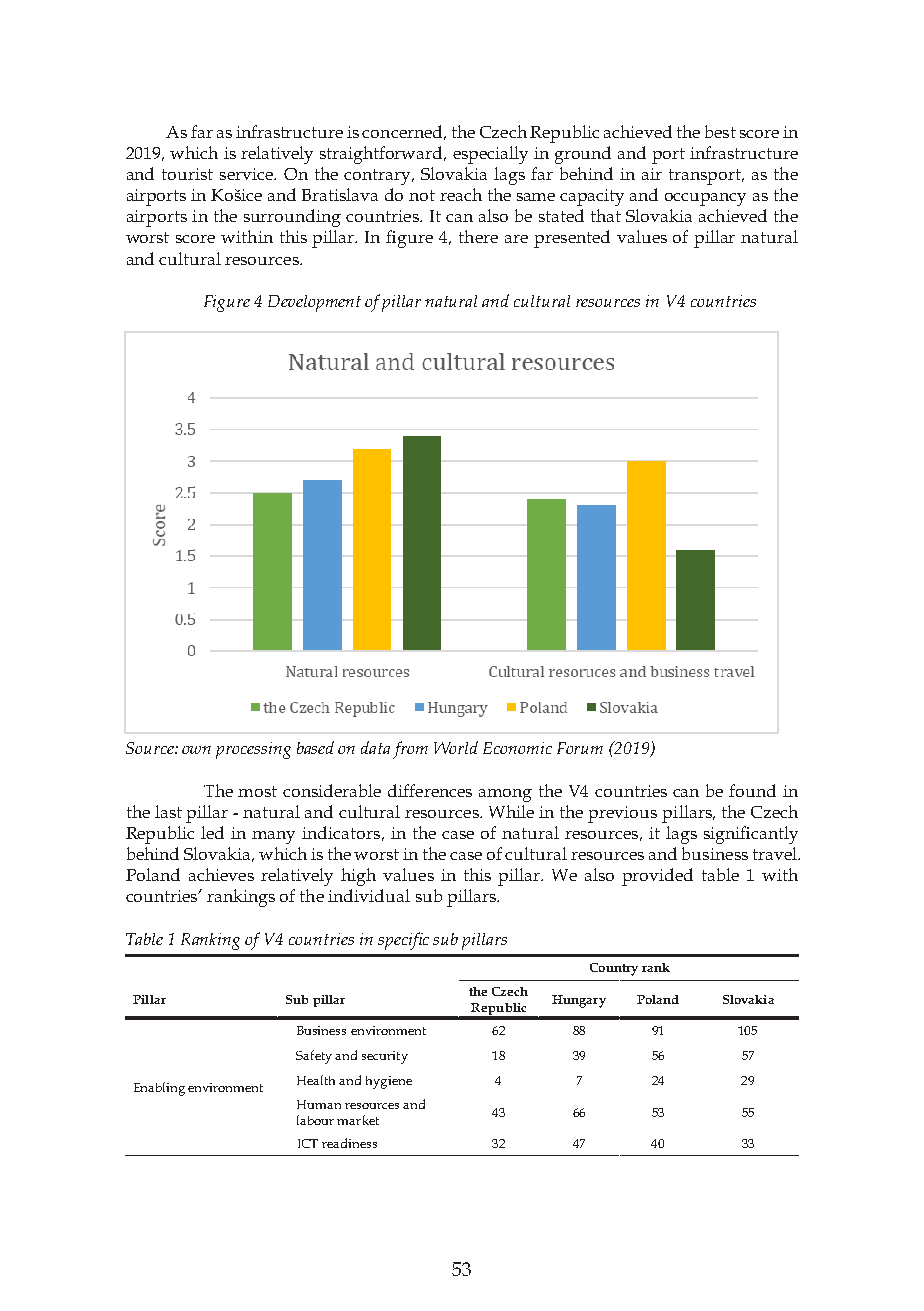 This document has height=1311, width=924. I want to click on presented, so click(572, 239).
